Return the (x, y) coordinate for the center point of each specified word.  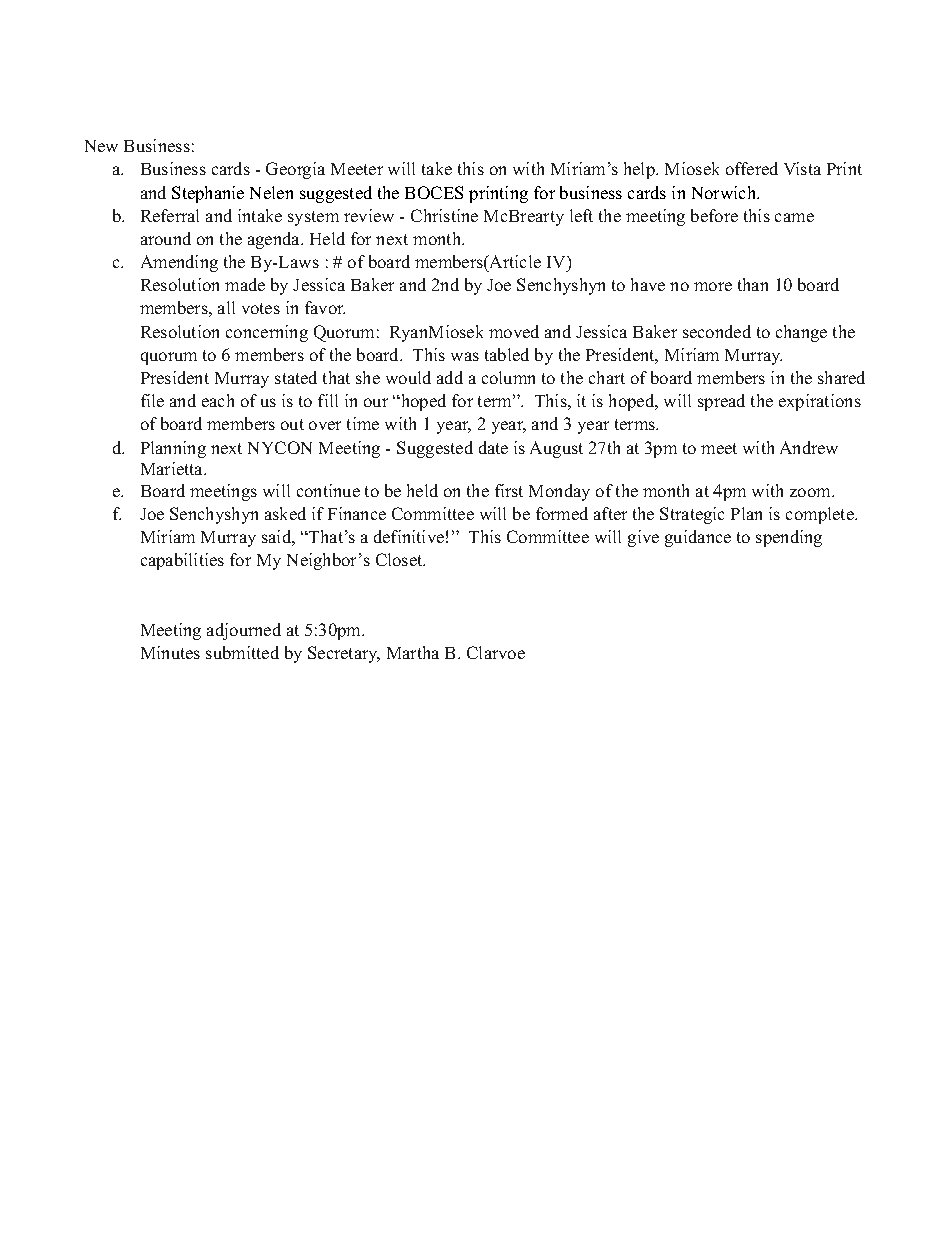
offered (752, 168)
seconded (717, 331)
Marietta (173, 468)
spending (789, 538)
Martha (413, 652)
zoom (811, 492)
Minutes (170, 652)
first (509, 490)
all (226, 307)
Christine (444, 215)
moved (514, 331)
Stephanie (208, 194)
